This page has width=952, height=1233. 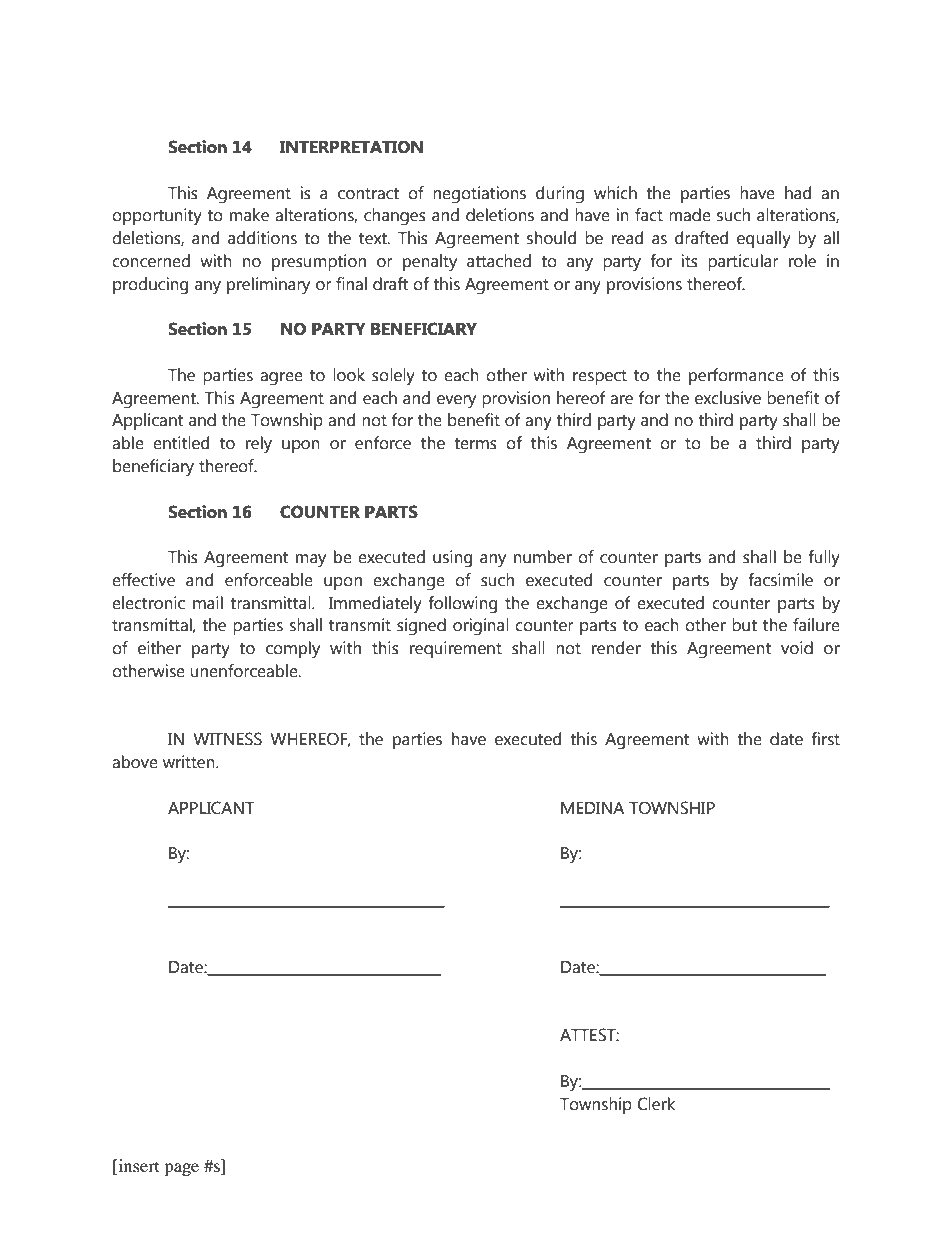 What do you see at coordinates (181, 1169) in the page?
I see `page` at bounding box center [181, 1169].
